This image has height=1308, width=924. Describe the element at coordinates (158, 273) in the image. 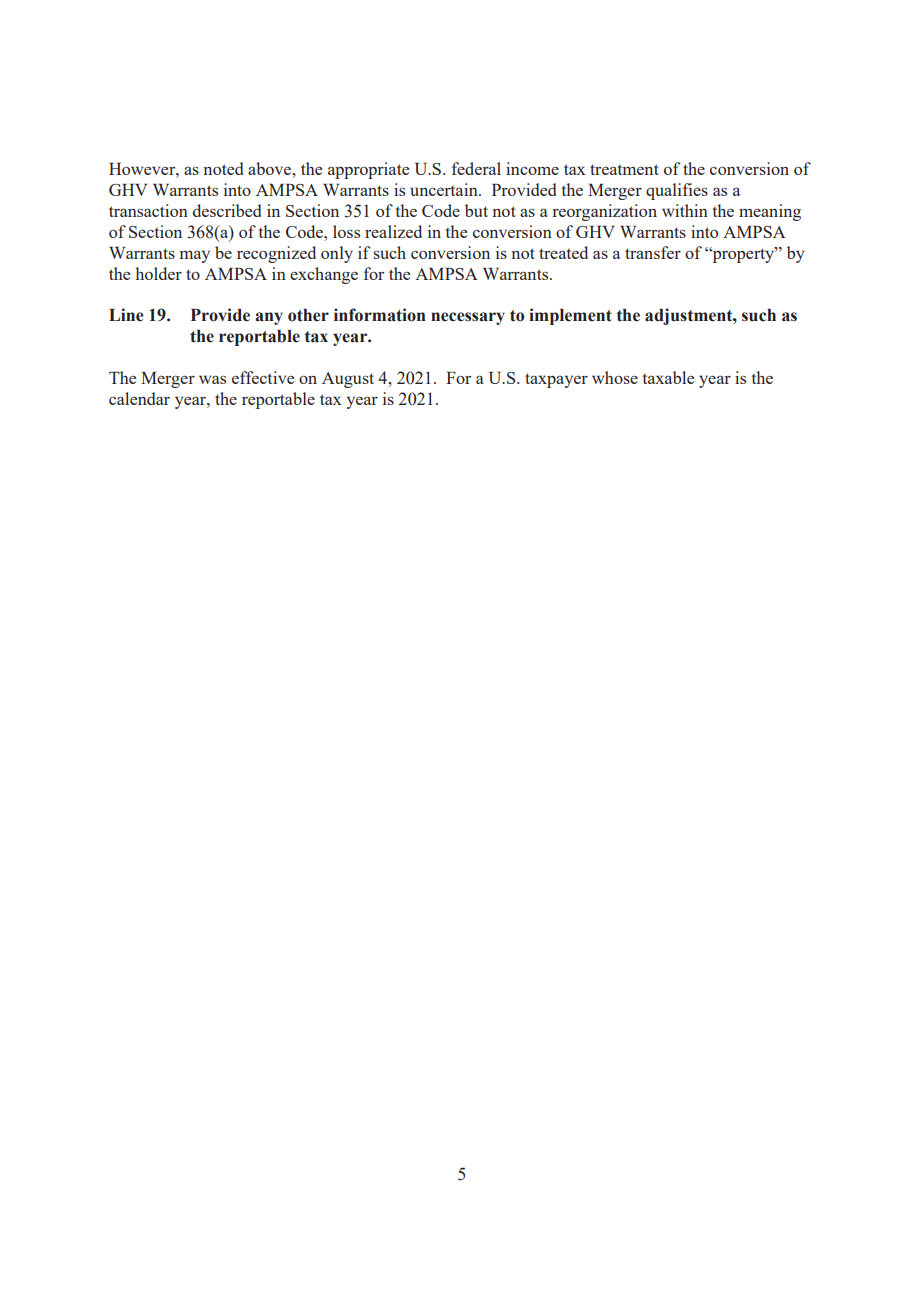

I see `holder` at that location.
